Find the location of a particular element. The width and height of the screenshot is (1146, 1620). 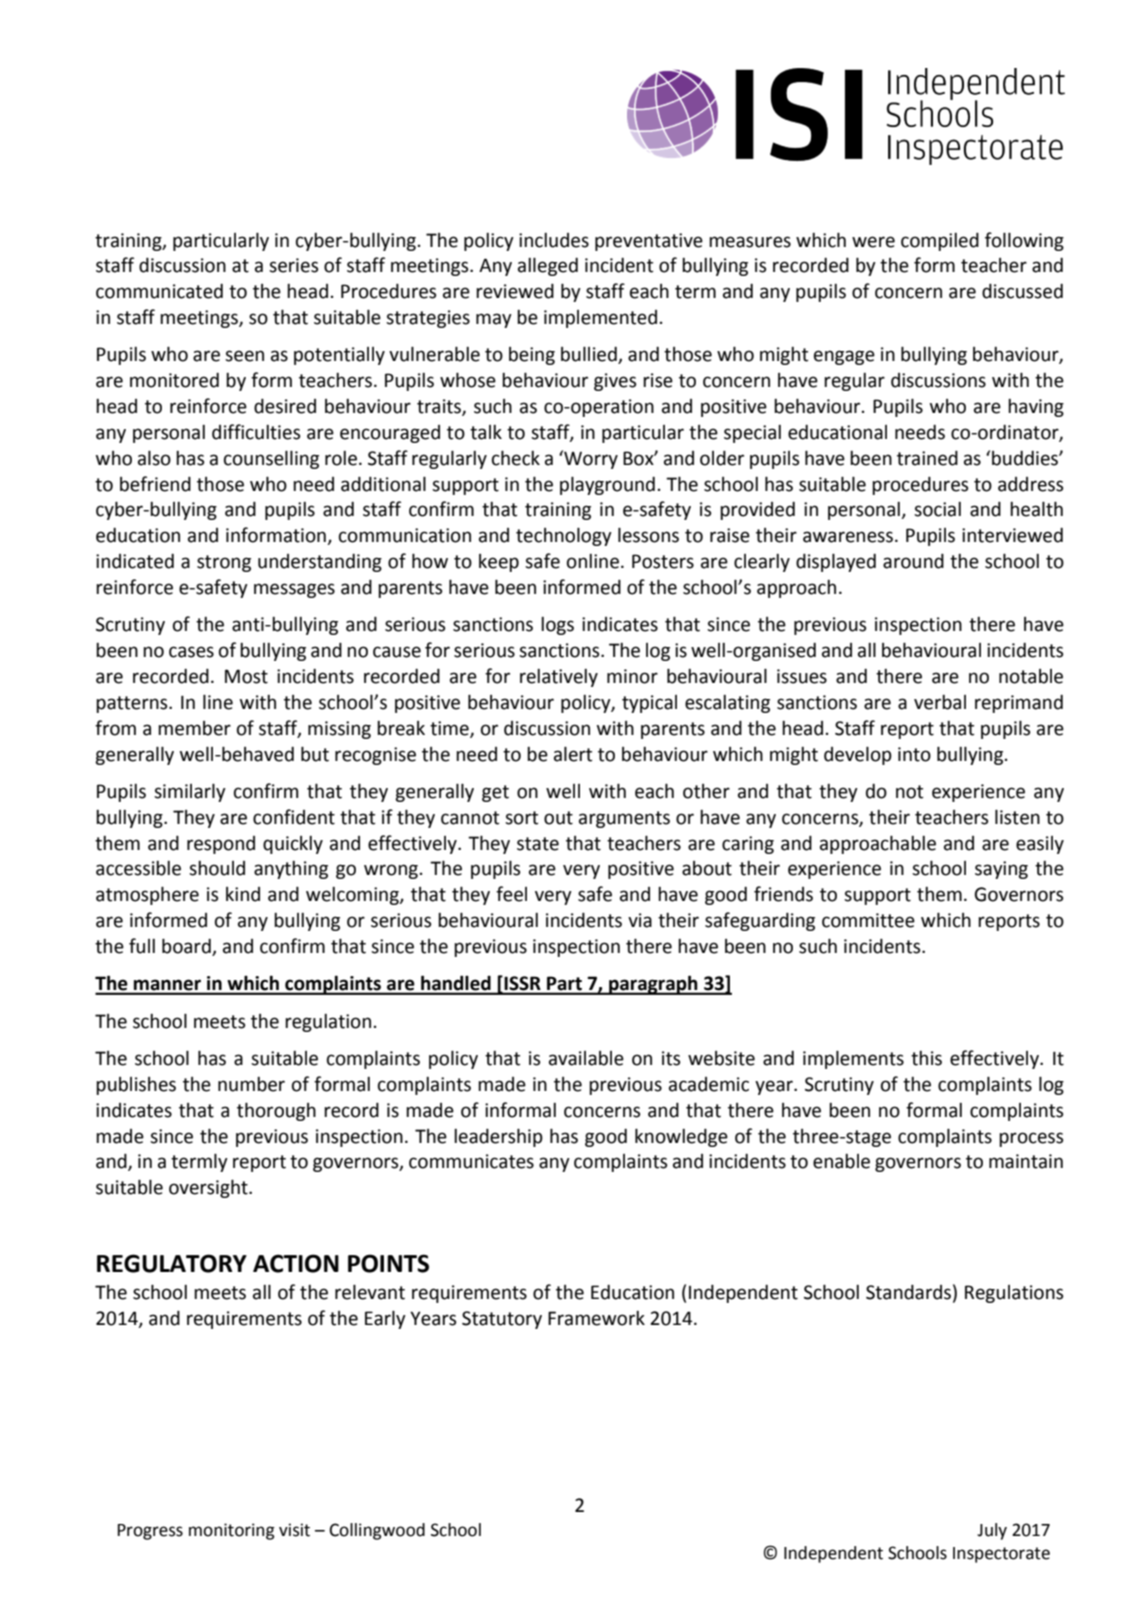

compiled is located at coordinates (940, 241).
